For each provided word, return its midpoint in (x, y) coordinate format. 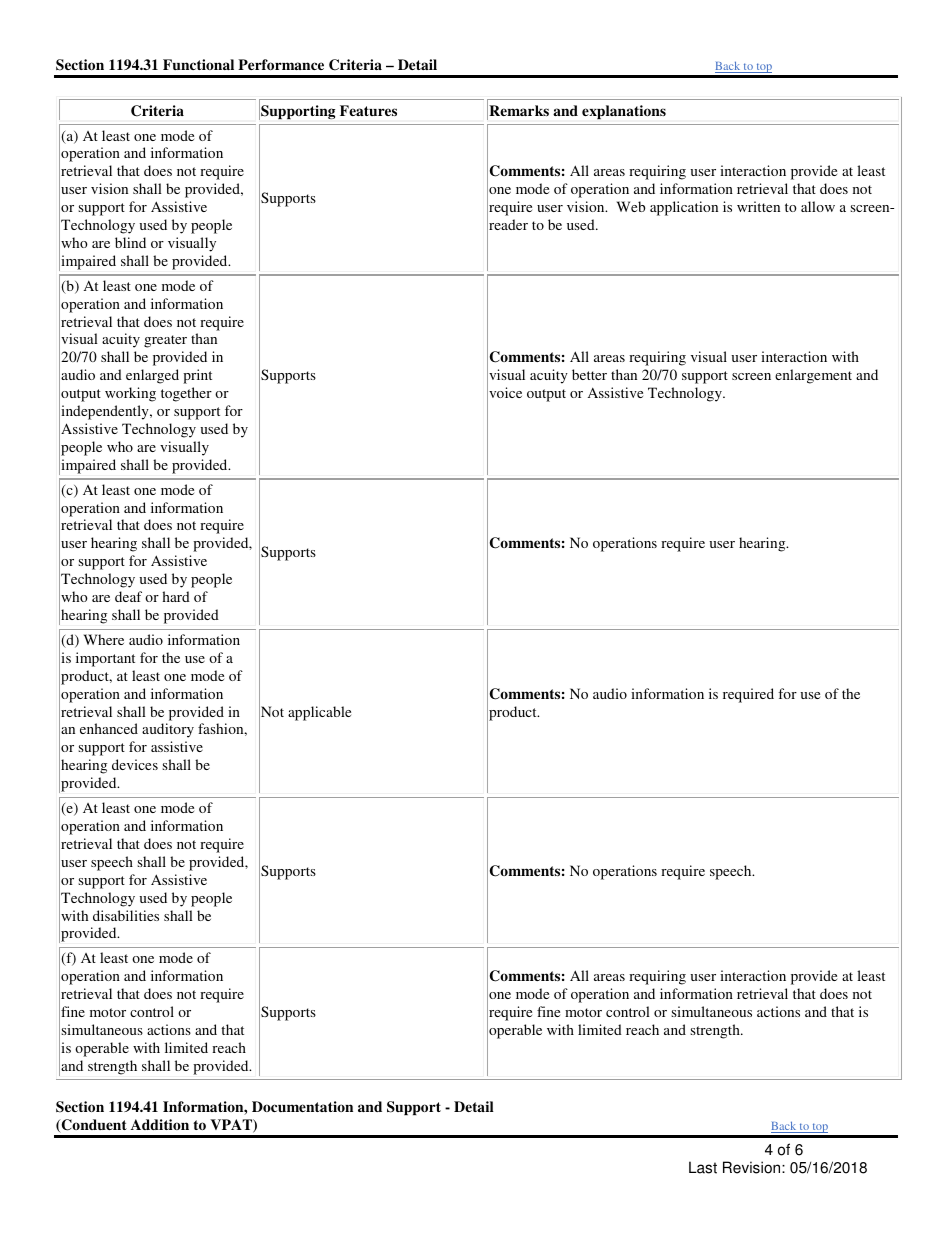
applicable (319, 713)
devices (135, 764)
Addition (160, 1124)
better (589, 374)
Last (703, 1167)
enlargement (813, 376)
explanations (624, 112)
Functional (198, 64)
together (186, 394)
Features (368, 110)
